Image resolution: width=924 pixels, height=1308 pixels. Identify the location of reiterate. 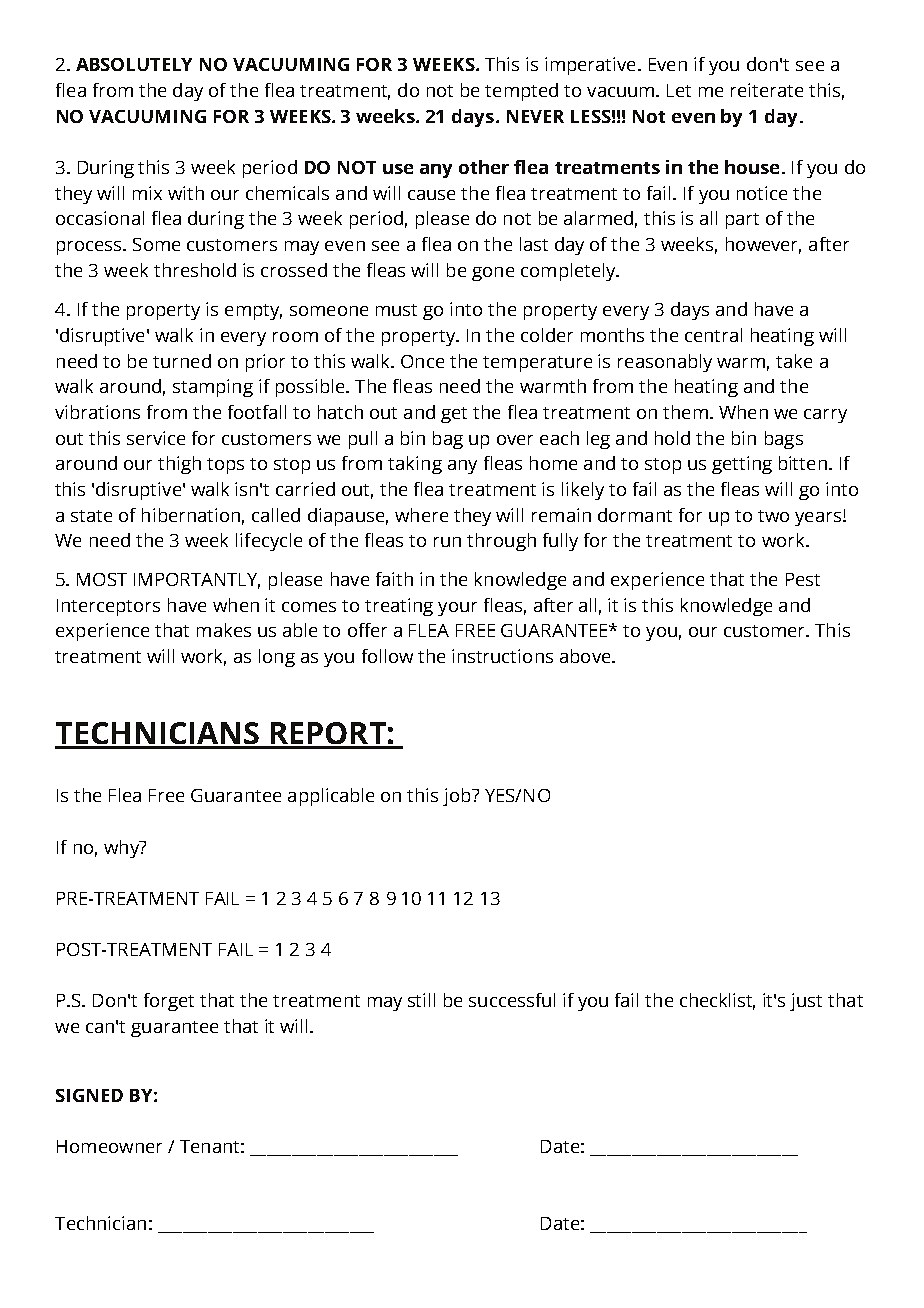
(767, 90).
